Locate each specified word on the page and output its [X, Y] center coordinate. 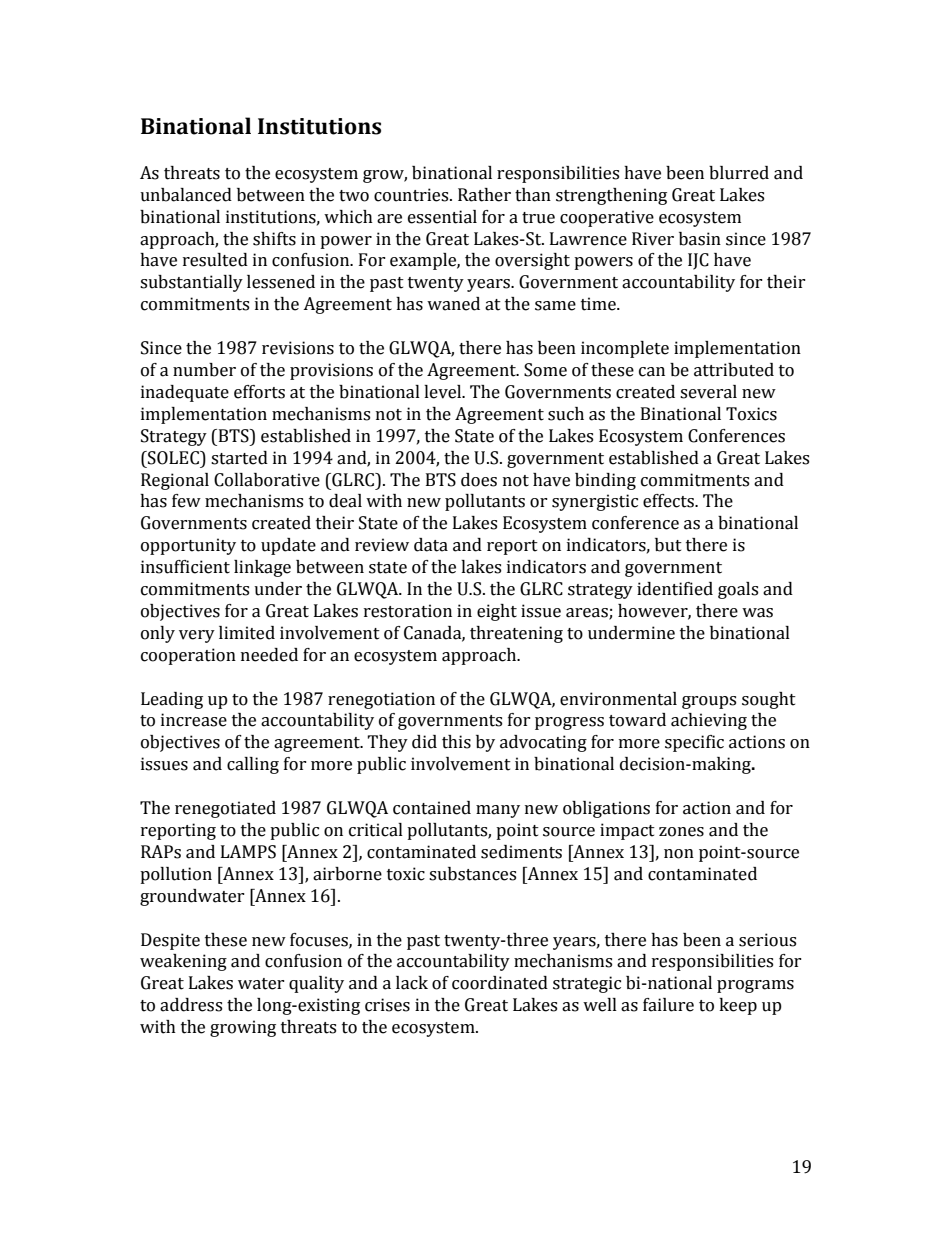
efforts [259, 392]
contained [432, 808]
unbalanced [186, 195]
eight [497, 612]
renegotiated [225, 809]
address [191, 1005]
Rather [484, 195]
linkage [262, 568]
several [708, 392]
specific [694, 743]
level [444, 392]
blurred [739, 173]
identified [675, 589]
